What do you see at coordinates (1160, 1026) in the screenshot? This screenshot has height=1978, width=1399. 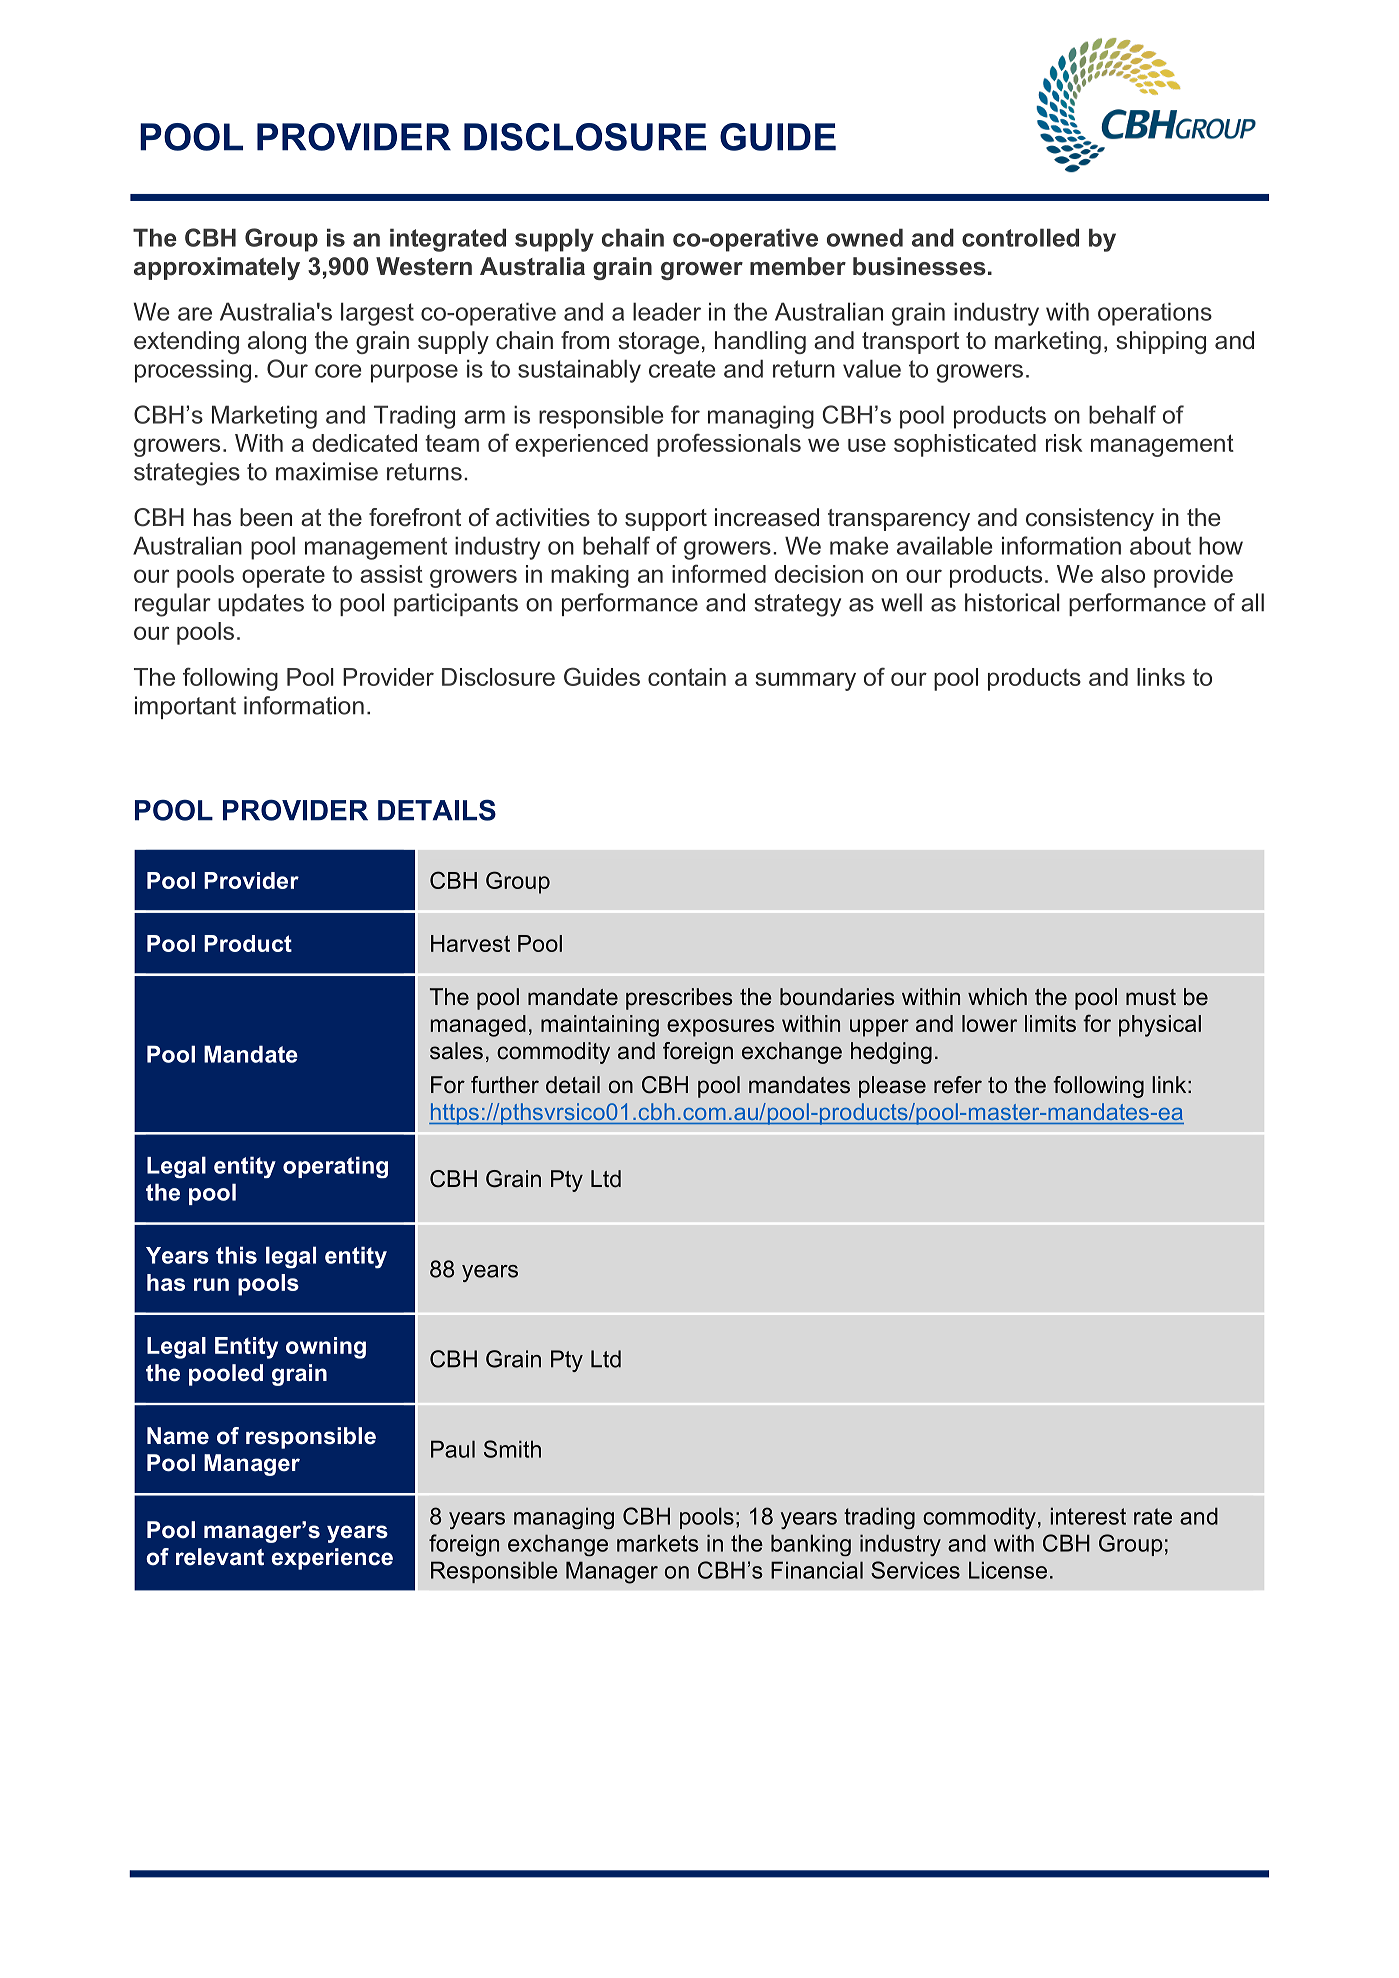 I see `physical` at bounding box center [1160, 1026].
